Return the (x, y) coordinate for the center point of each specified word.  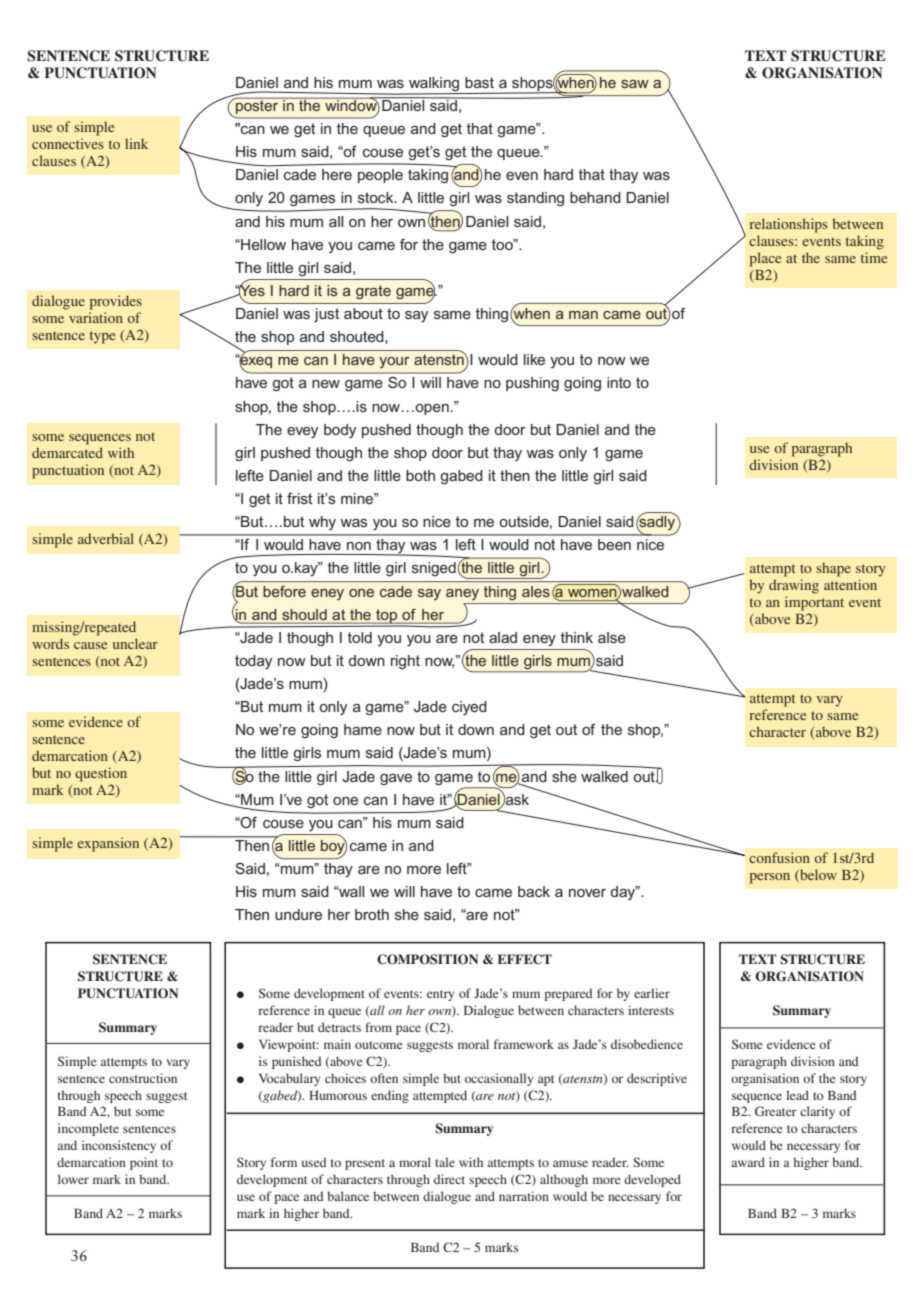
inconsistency (119, 1146)
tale (445, 1162)
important (814, 603)
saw (635, 84)
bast (479, 82)
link (136, 143)
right (405, 662)
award (748, 1162)
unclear (135, 643)
